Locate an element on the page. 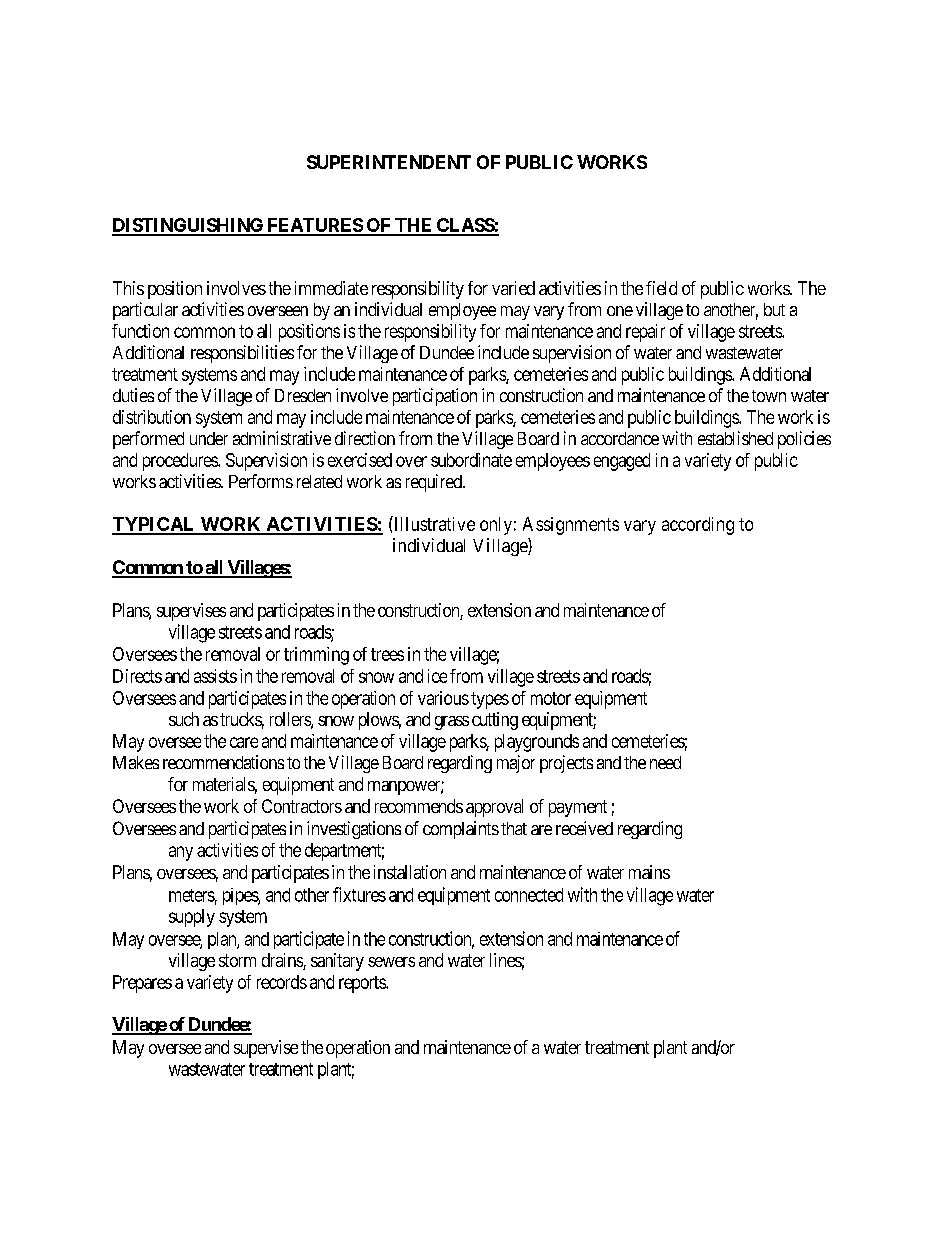 The image size is (952, 1233). field is located at coordinates (661, 288).
